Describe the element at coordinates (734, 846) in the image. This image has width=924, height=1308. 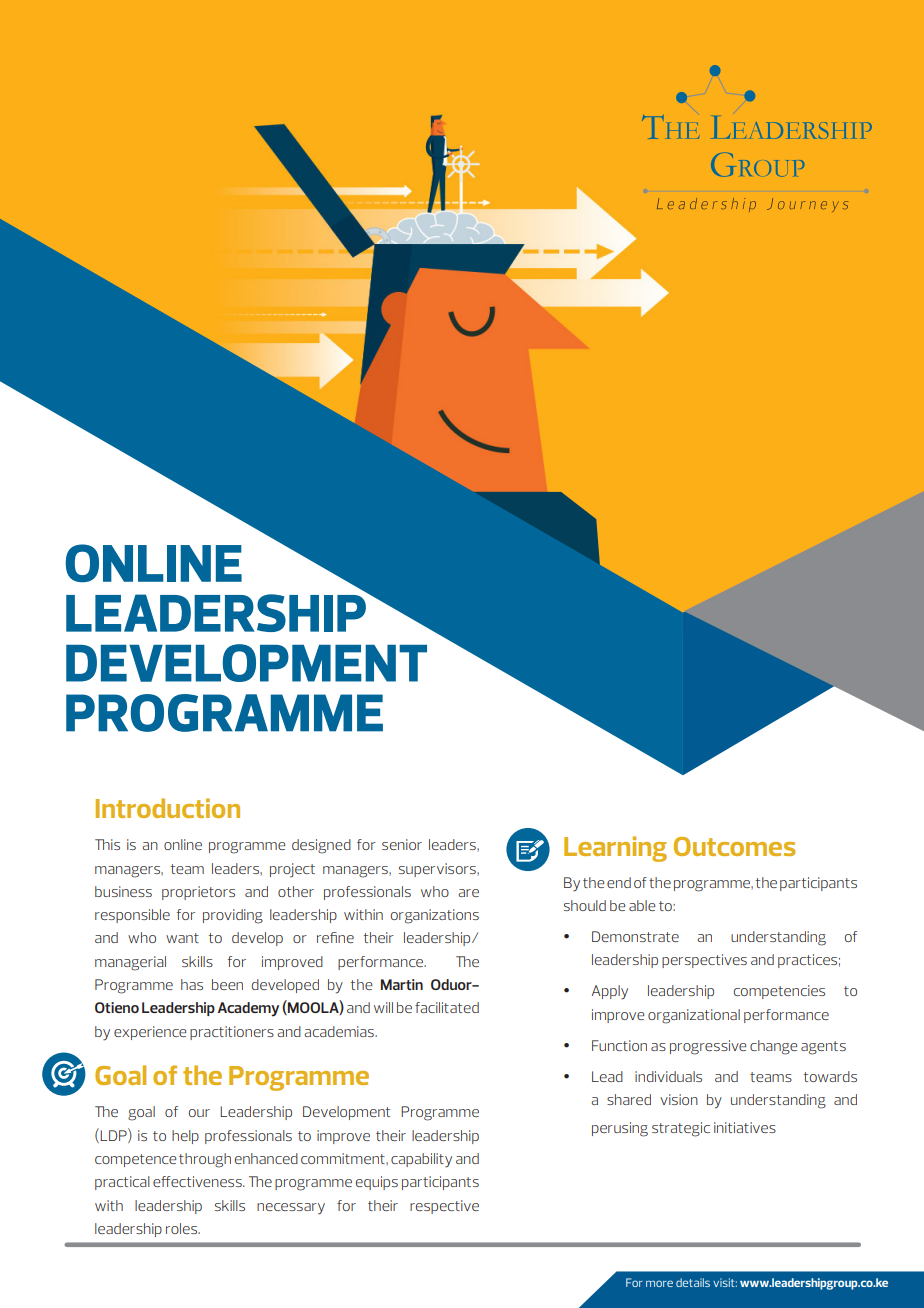
I see `Outcomes` at that location.
